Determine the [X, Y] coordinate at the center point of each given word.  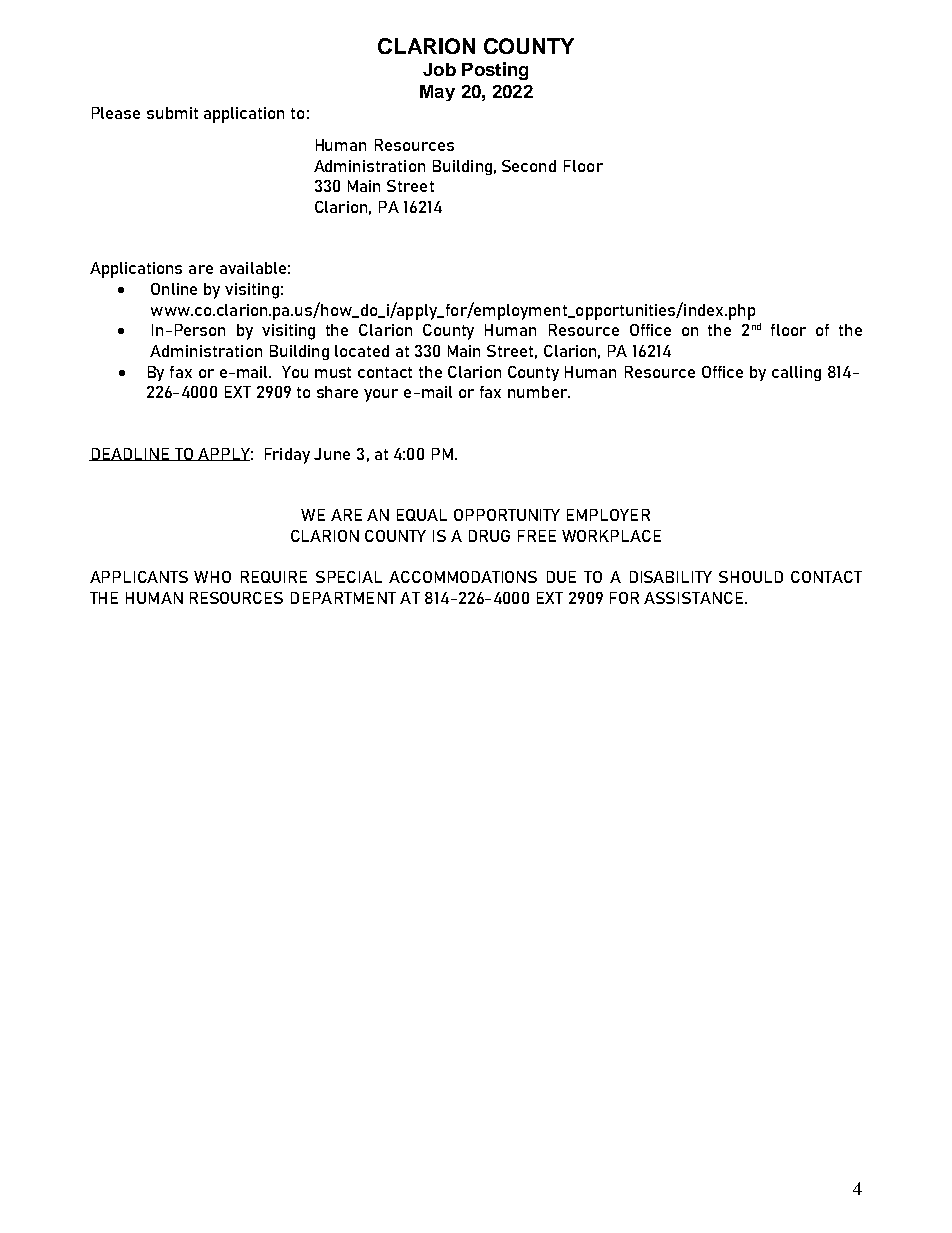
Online [174, 289]
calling [796, 373]
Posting [495, 71]
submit [172, 113]
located [362, 351]
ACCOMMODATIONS [463, 577]
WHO [212, 577]
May [437, 93]
